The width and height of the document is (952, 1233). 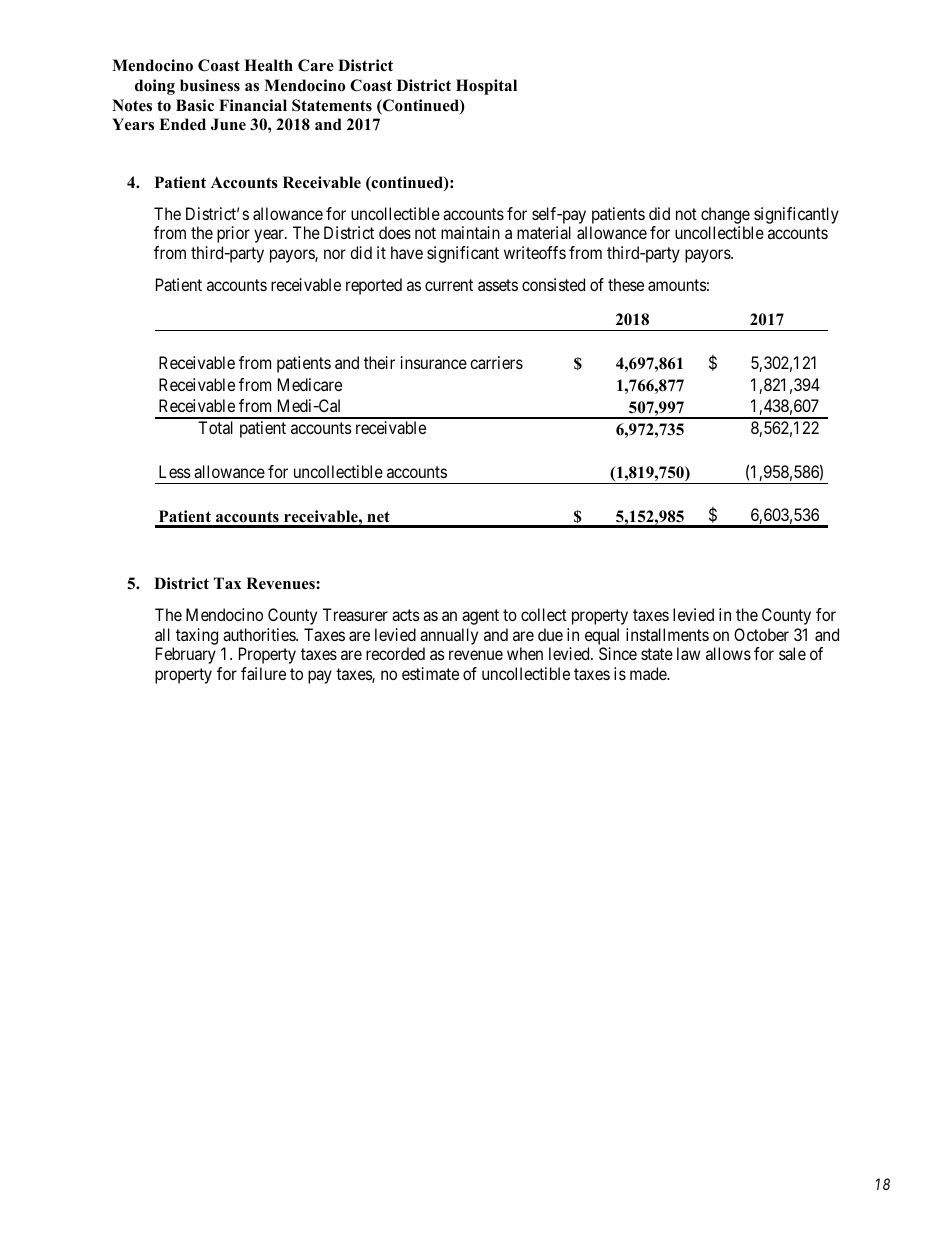 What do you see at coordinates (725, 215) in the document?
I see `change` at bounding box center [725, 215].
